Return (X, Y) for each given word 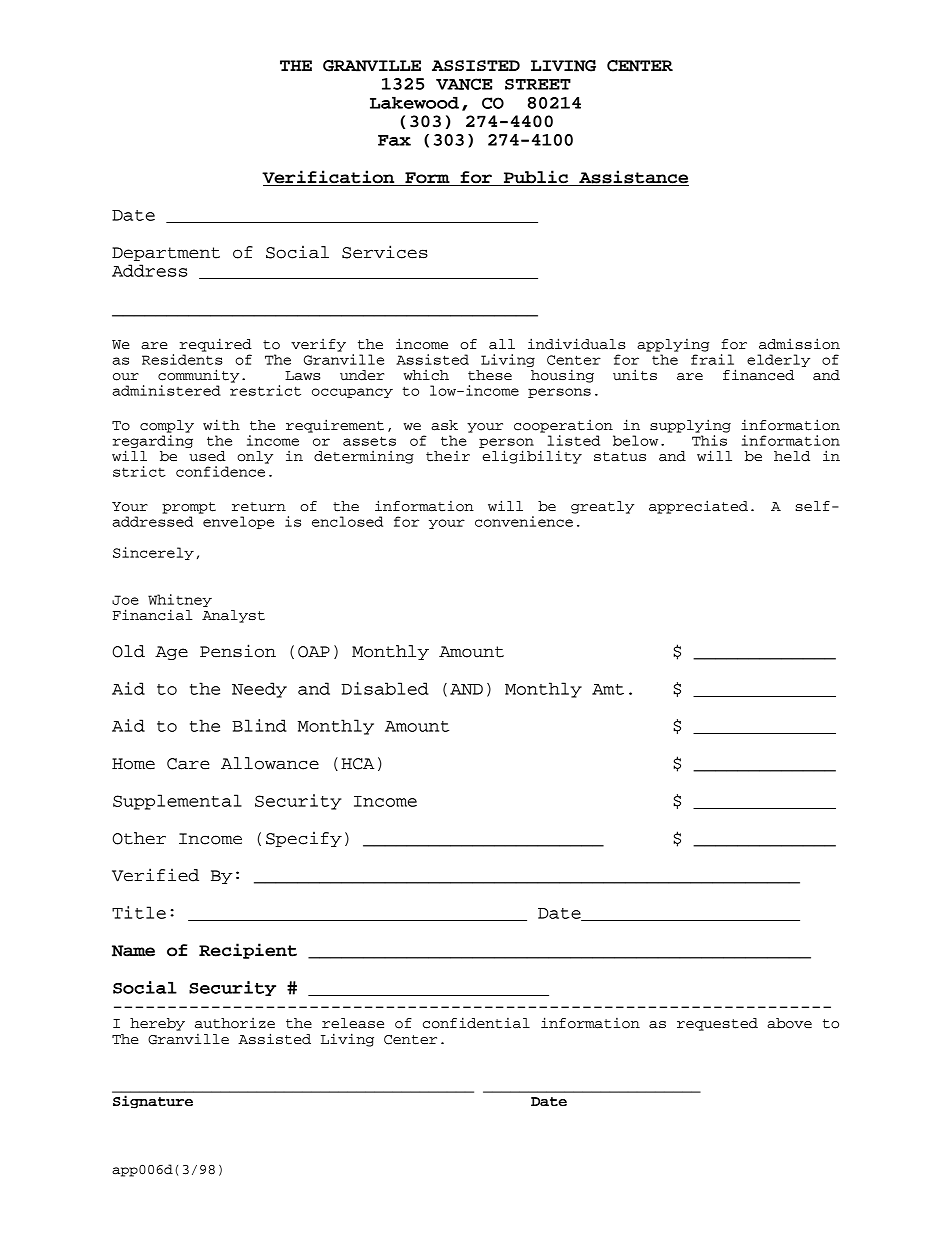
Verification (329, 178)
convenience (524, 521)
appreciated (698, 507)
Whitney (180, 600)
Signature (153, 1102)
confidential (476, 1023)
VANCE (464, 84)
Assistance (633, 178)
